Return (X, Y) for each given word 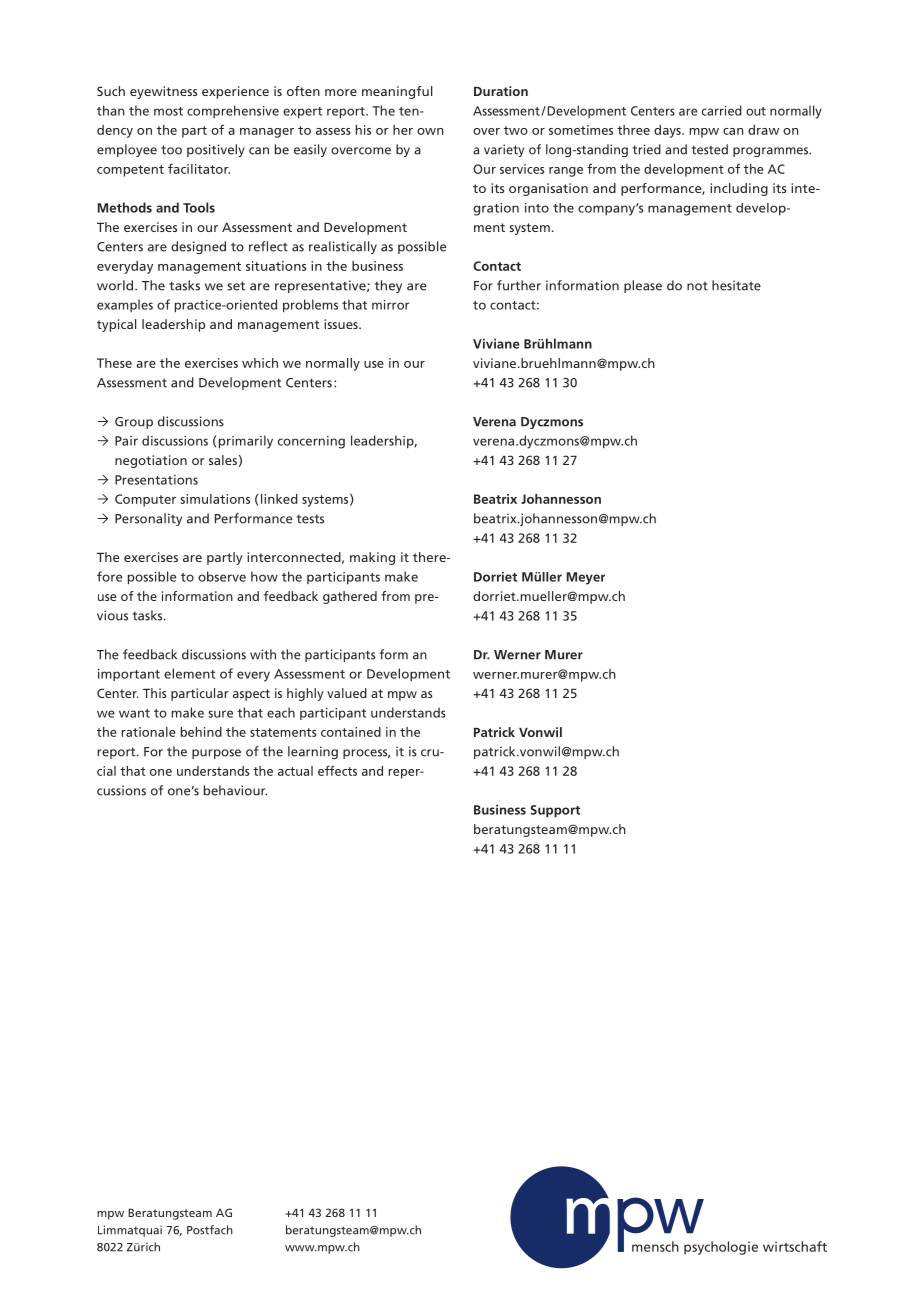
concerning (311, 442)
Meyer (586, 578)
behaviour (235, 790)
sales (223, 460)
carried (722, 110)
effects (337, 770)
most (168, 111)
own (430, 131)
